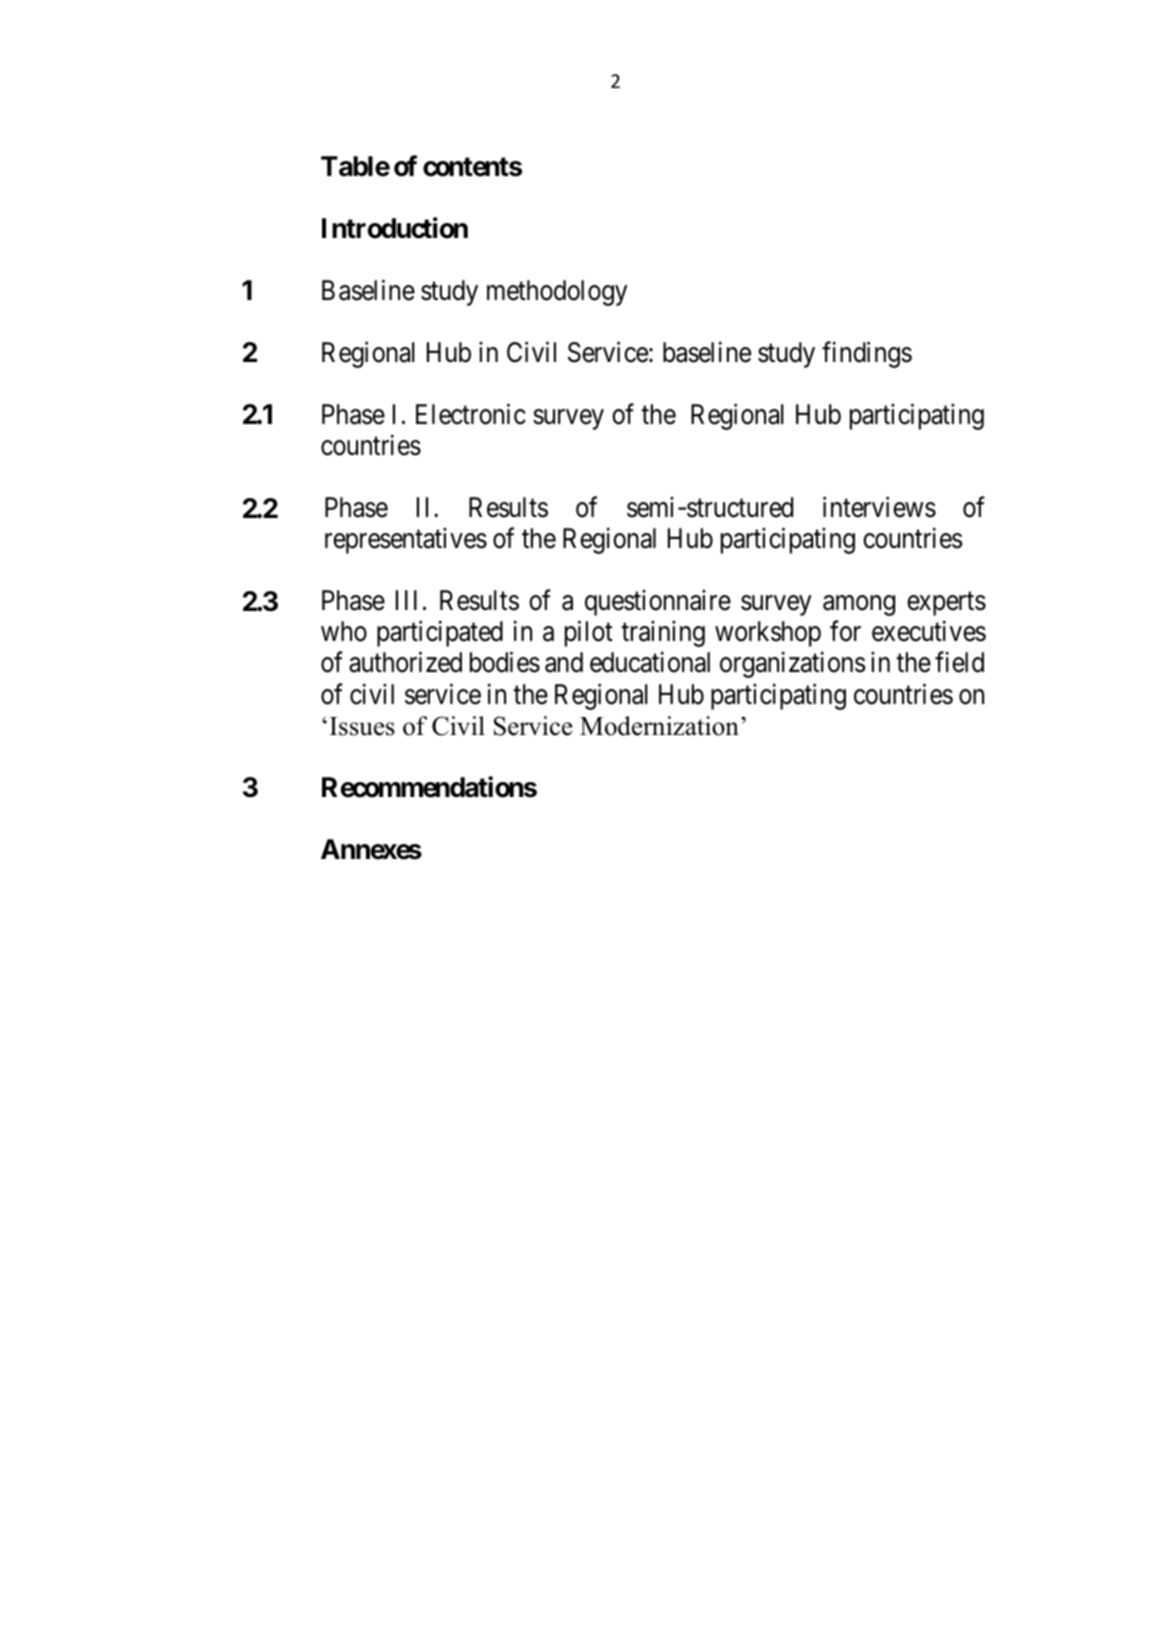 The image size is (1149, 1625). Describe the element at coordinates (362, 726) in the screenshot. I see `Issues` at that location.
